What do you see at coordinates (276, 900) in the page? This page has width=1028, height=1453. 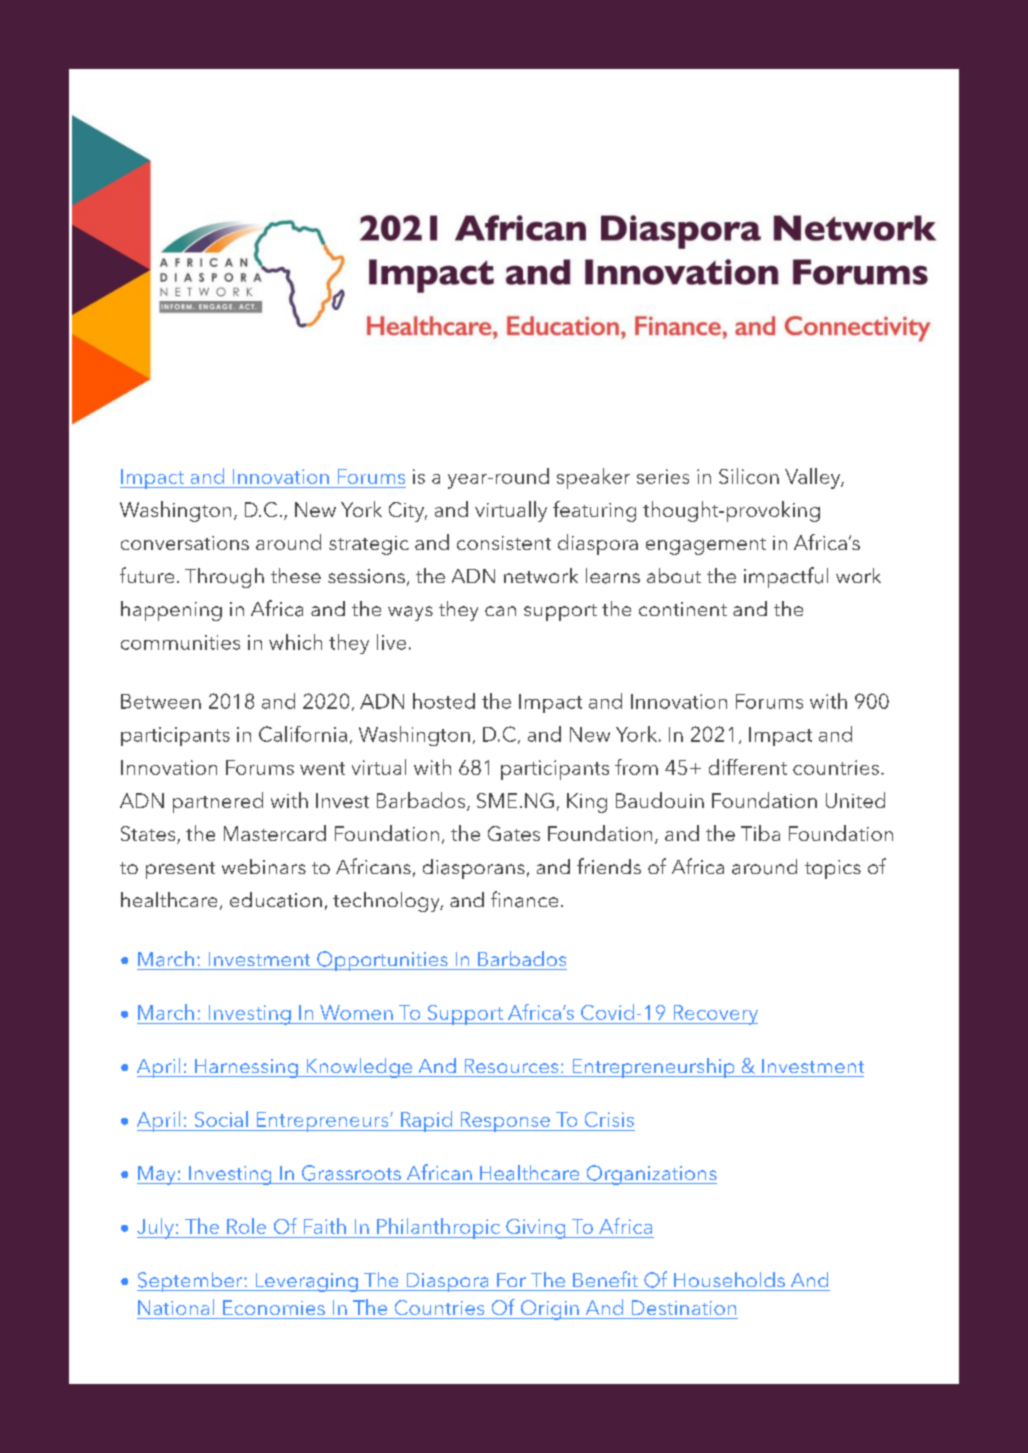 I see `education` at bounding box center [276, 900].
